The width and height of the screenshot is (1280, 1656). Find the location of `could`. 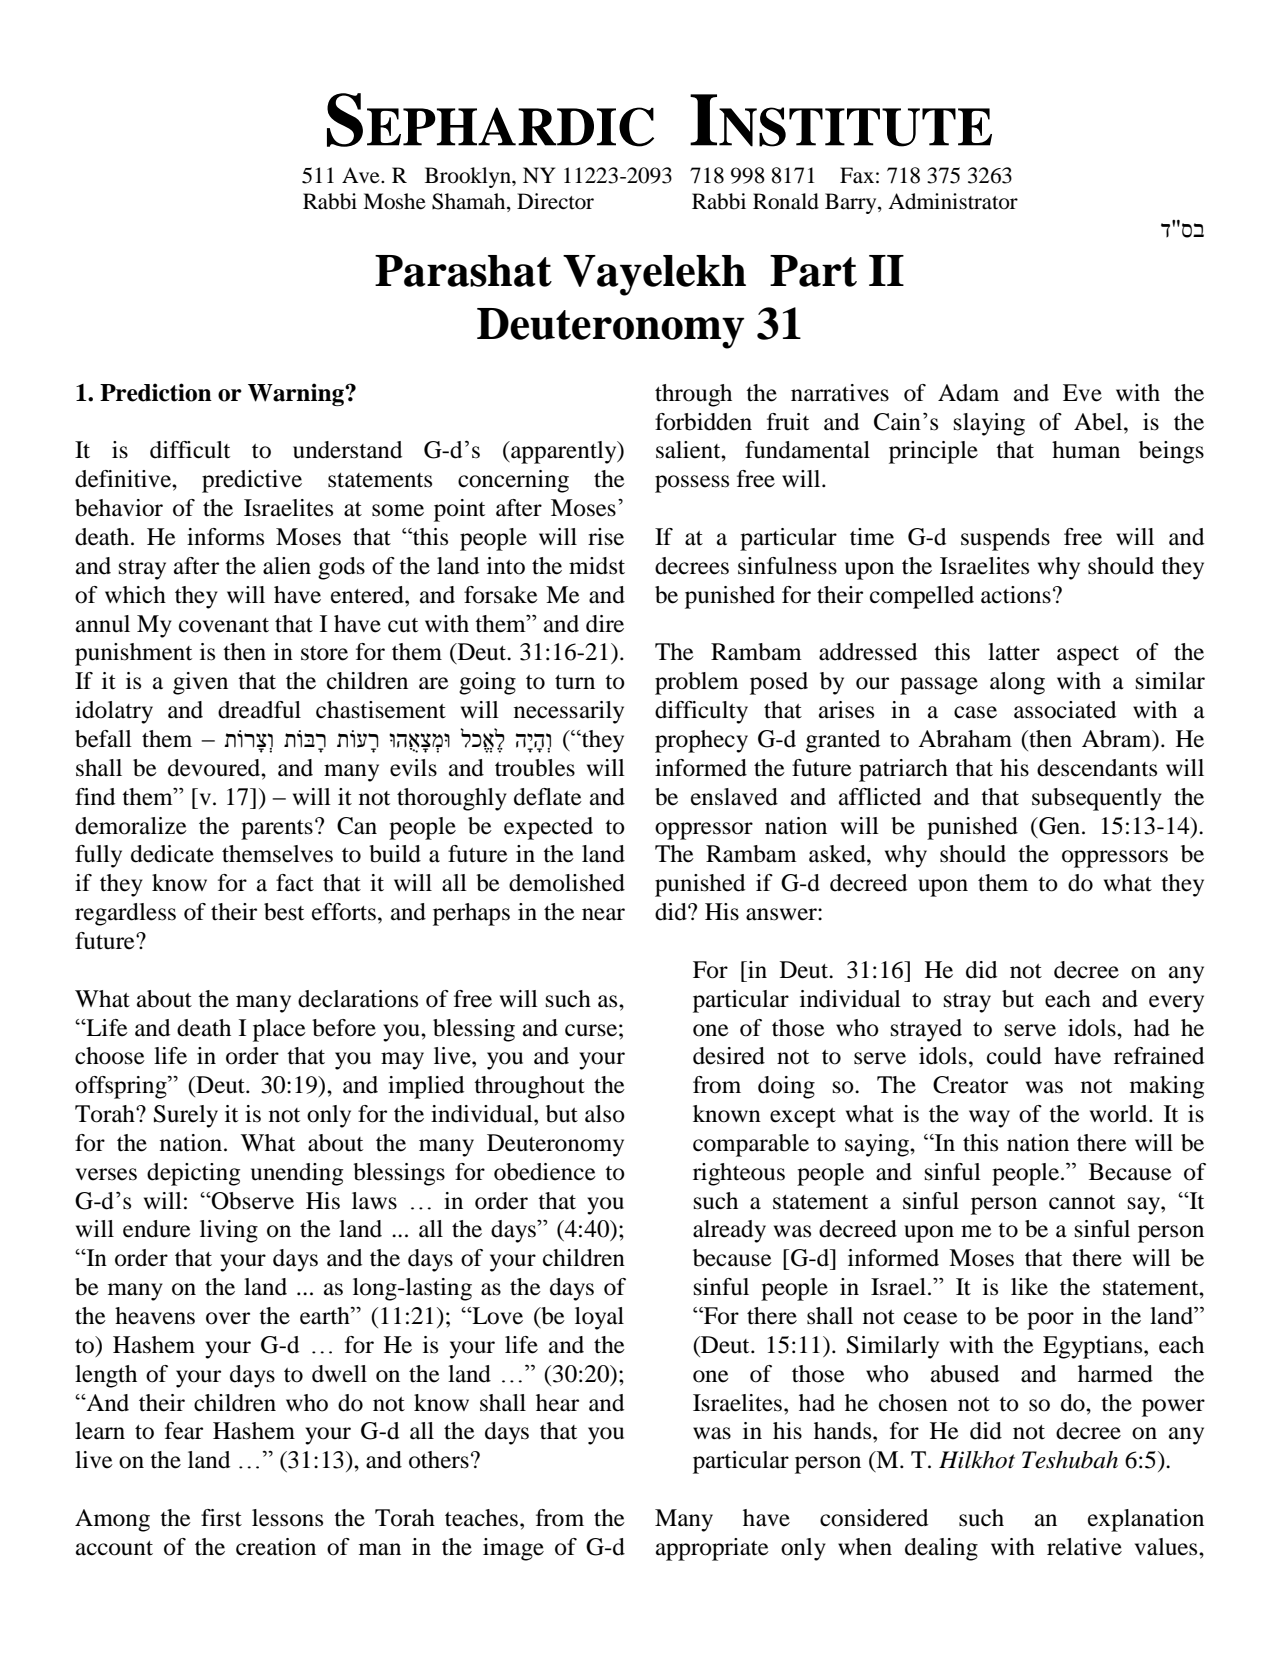

could is located at coordinates (1014, 1056).
